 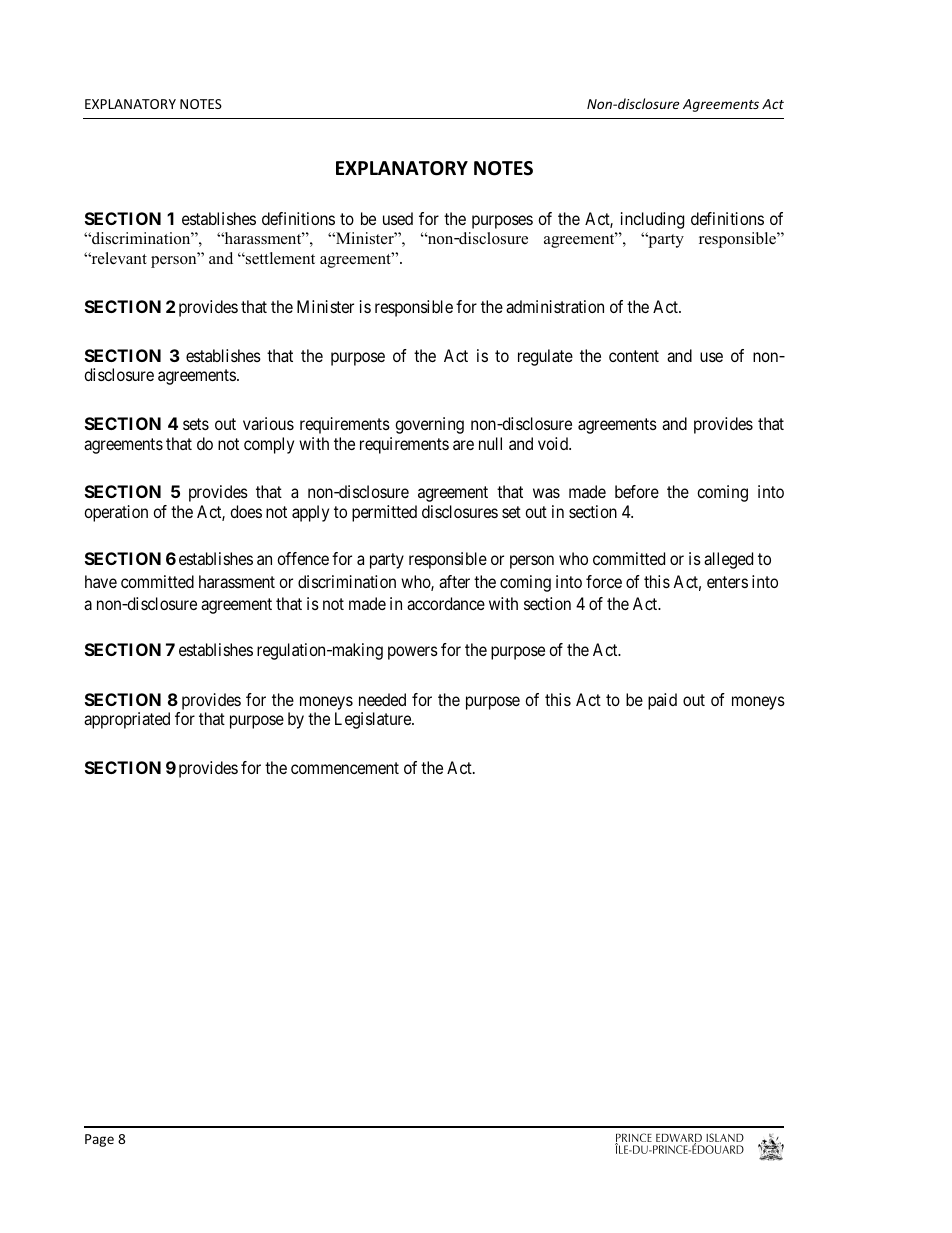 I want to click on Legislature, so click(x=374, y=720).
